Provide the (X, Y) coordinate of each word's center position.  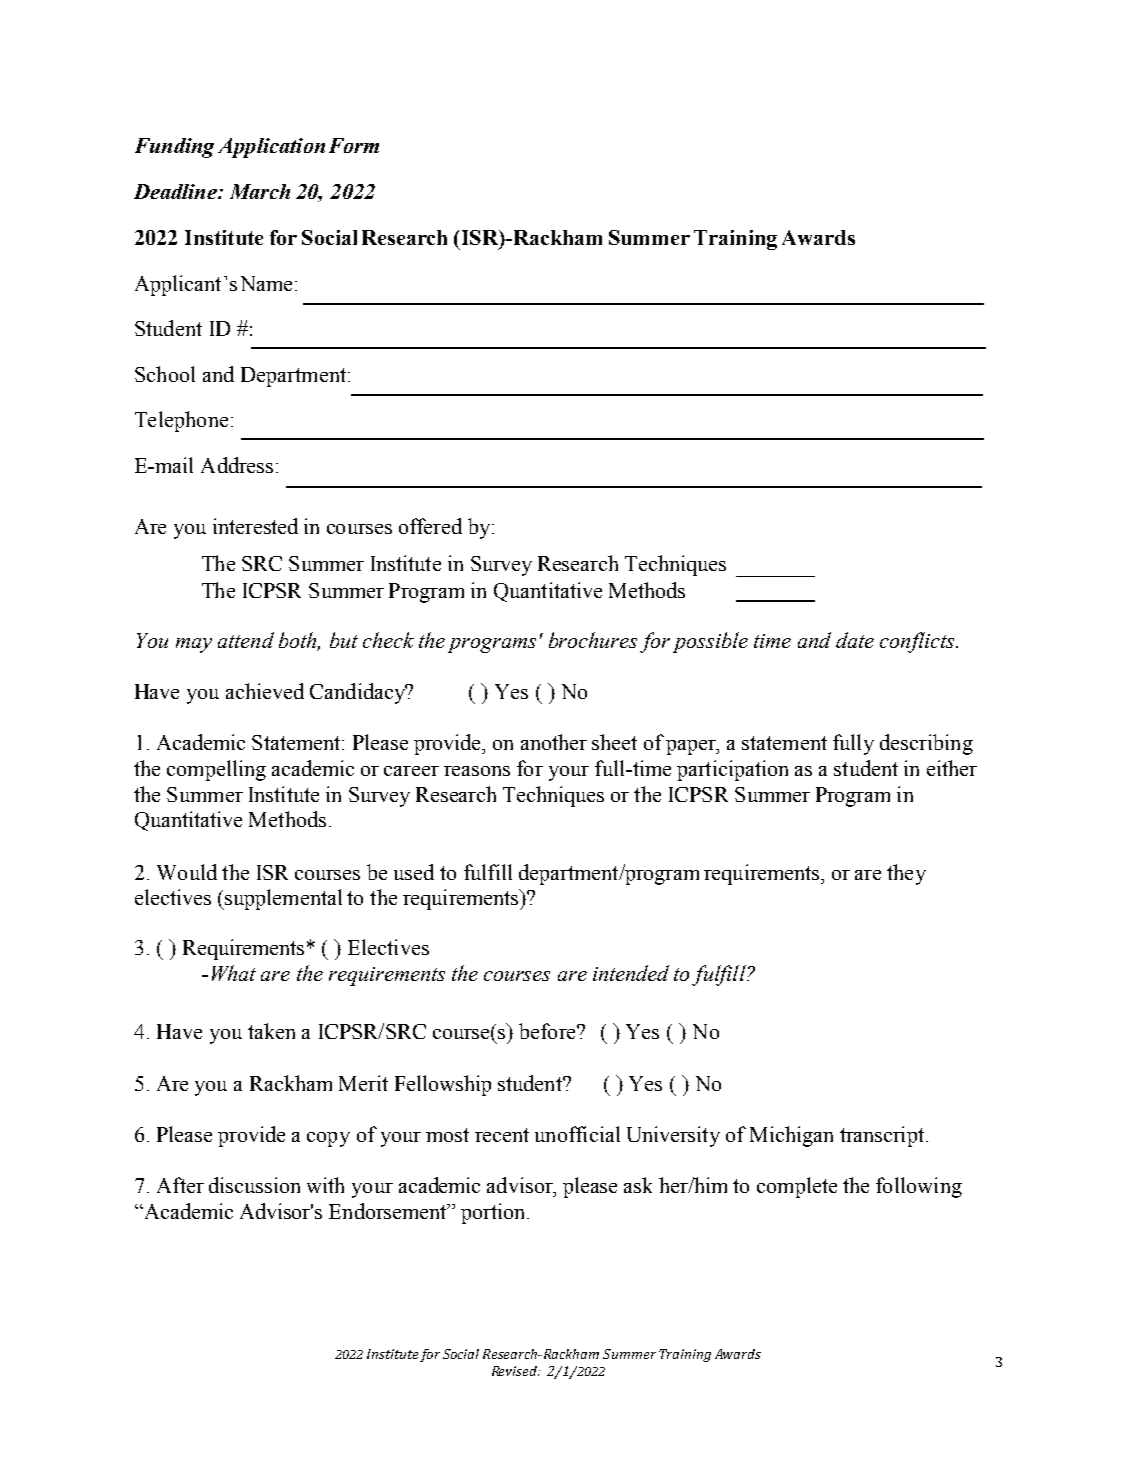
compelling (216, 770)
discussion (254, 1185)
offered (430, 526)
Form (354, 145)
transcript (882, 1136)
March (260, 191)
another (554, 742)
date (855, 640)
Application (271, 148)
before (548, 1031)
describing (926, 744)
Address (237, 465)
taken (271, 1031)
